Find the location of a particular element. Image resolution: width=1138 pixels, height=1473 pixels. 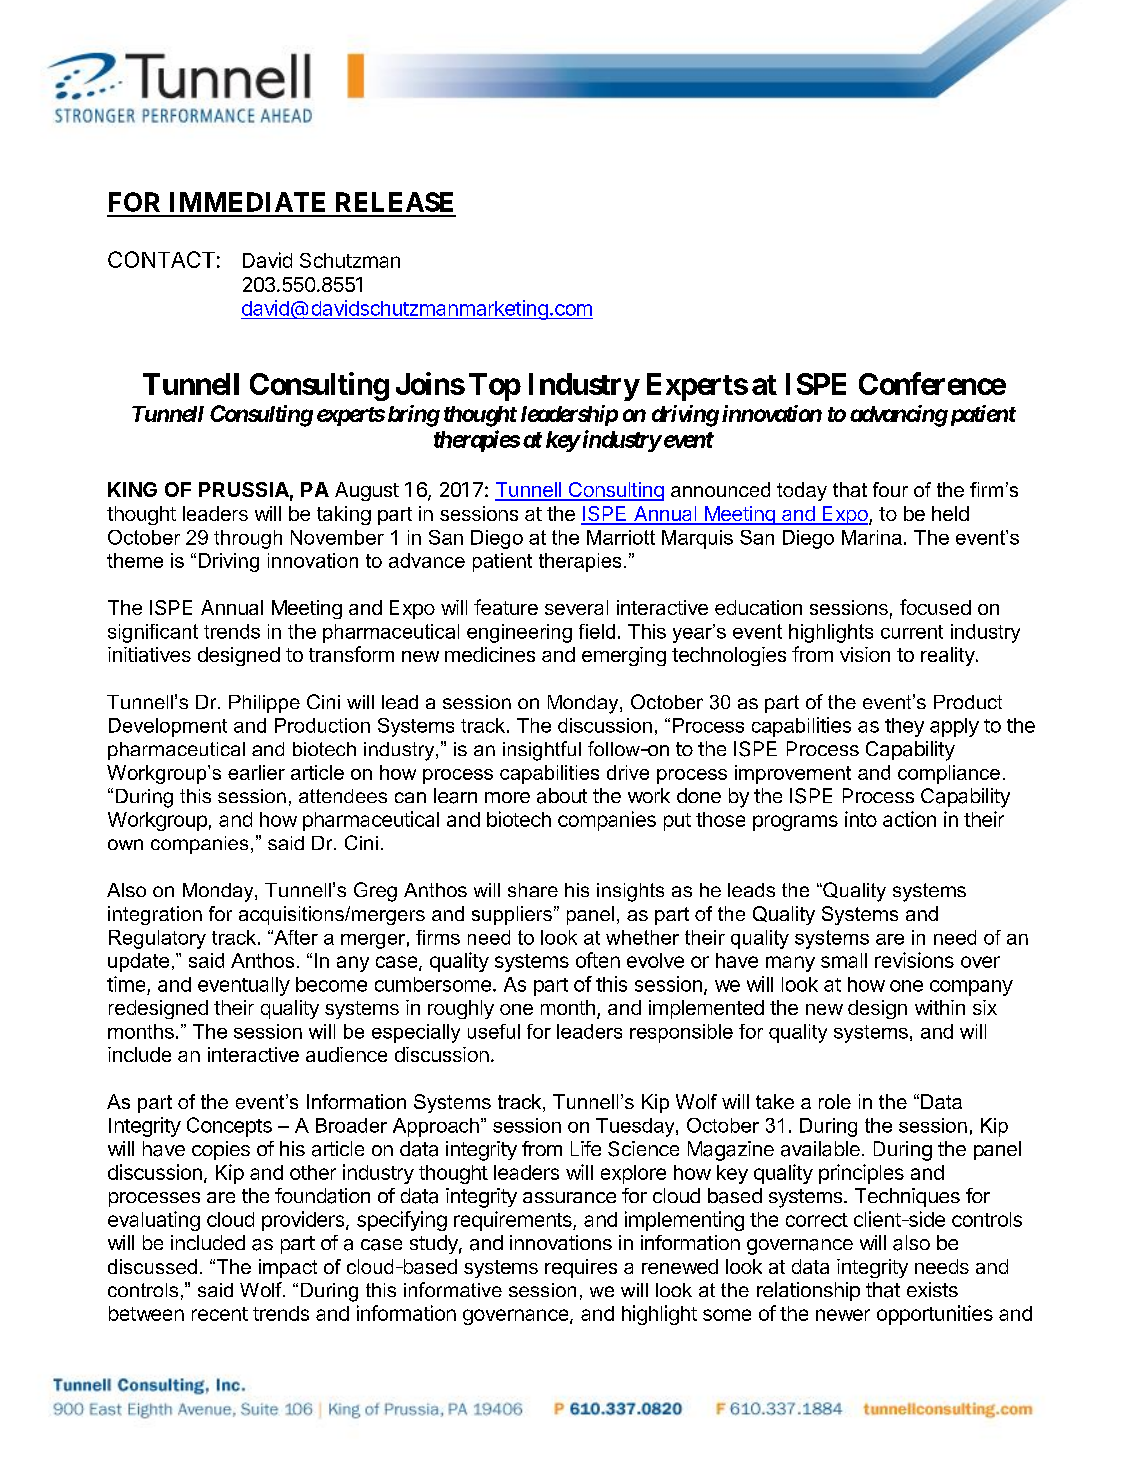

several is located at coordinates (576, 607).
